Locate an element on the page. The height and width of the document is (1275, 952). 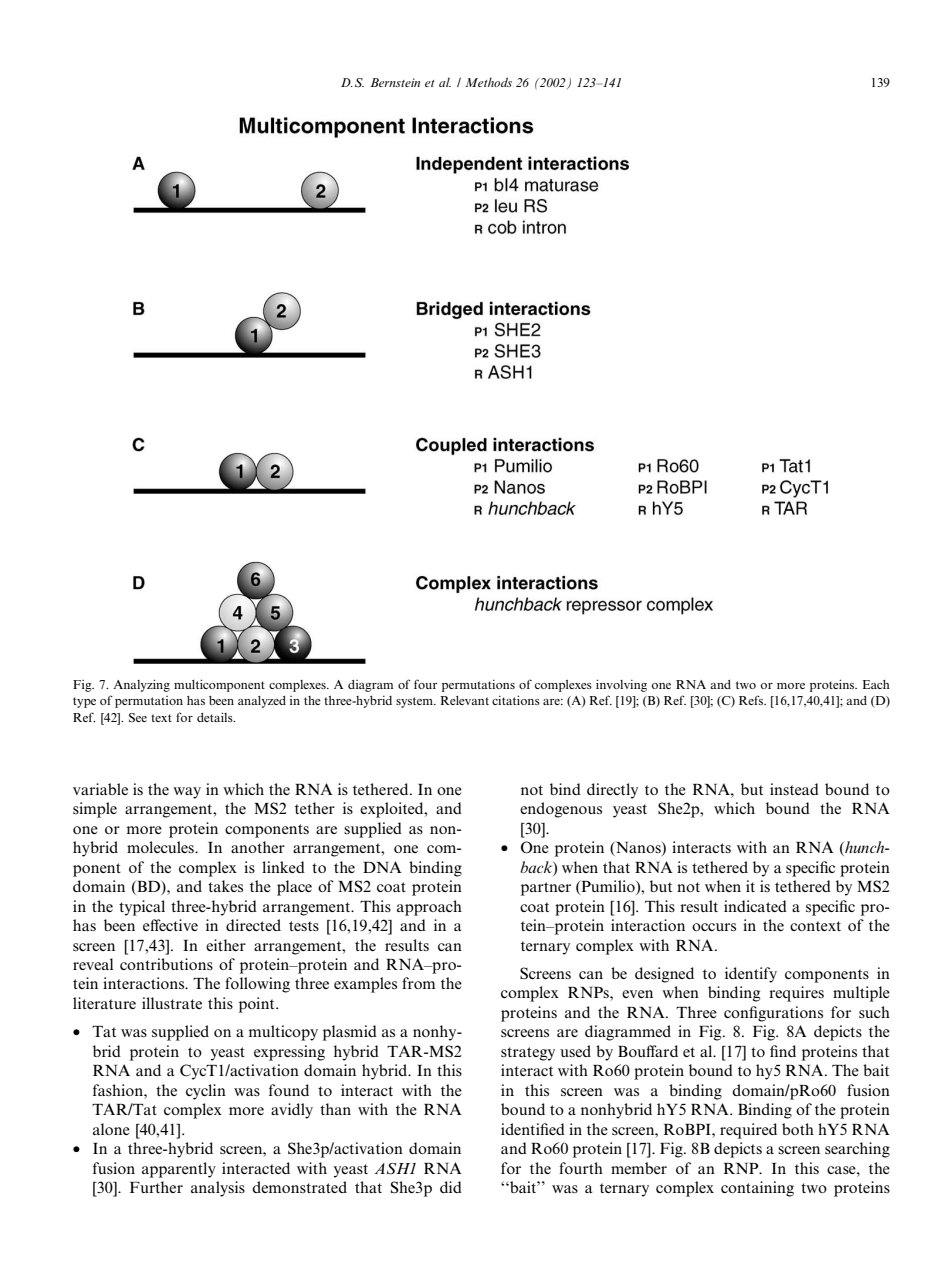
involving is located at coordinates (621, 685).
